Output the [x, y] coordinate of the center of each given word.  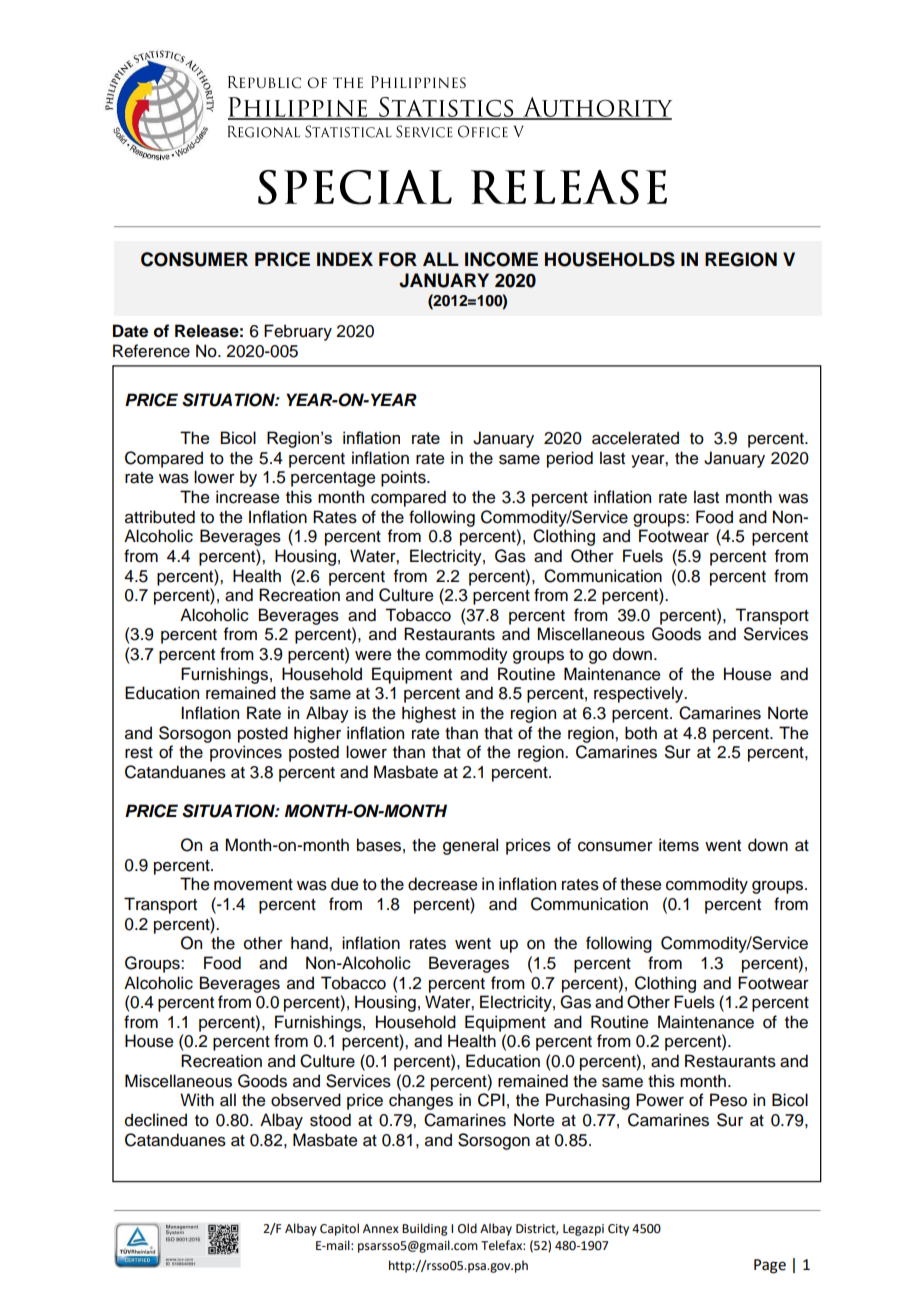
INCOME [501, 259]
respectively [640, 694]
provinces [246, 753]
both [641, 733]
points [404, 478]
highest [429, 714]
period [570, 459]
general [470, 846]
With [197, 1099]
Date [130, 331]
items [679, 845]
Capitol [339, 1229]
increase [248, 497]
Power [660, 1100]
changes [421, 1101]
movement [253, 885]
